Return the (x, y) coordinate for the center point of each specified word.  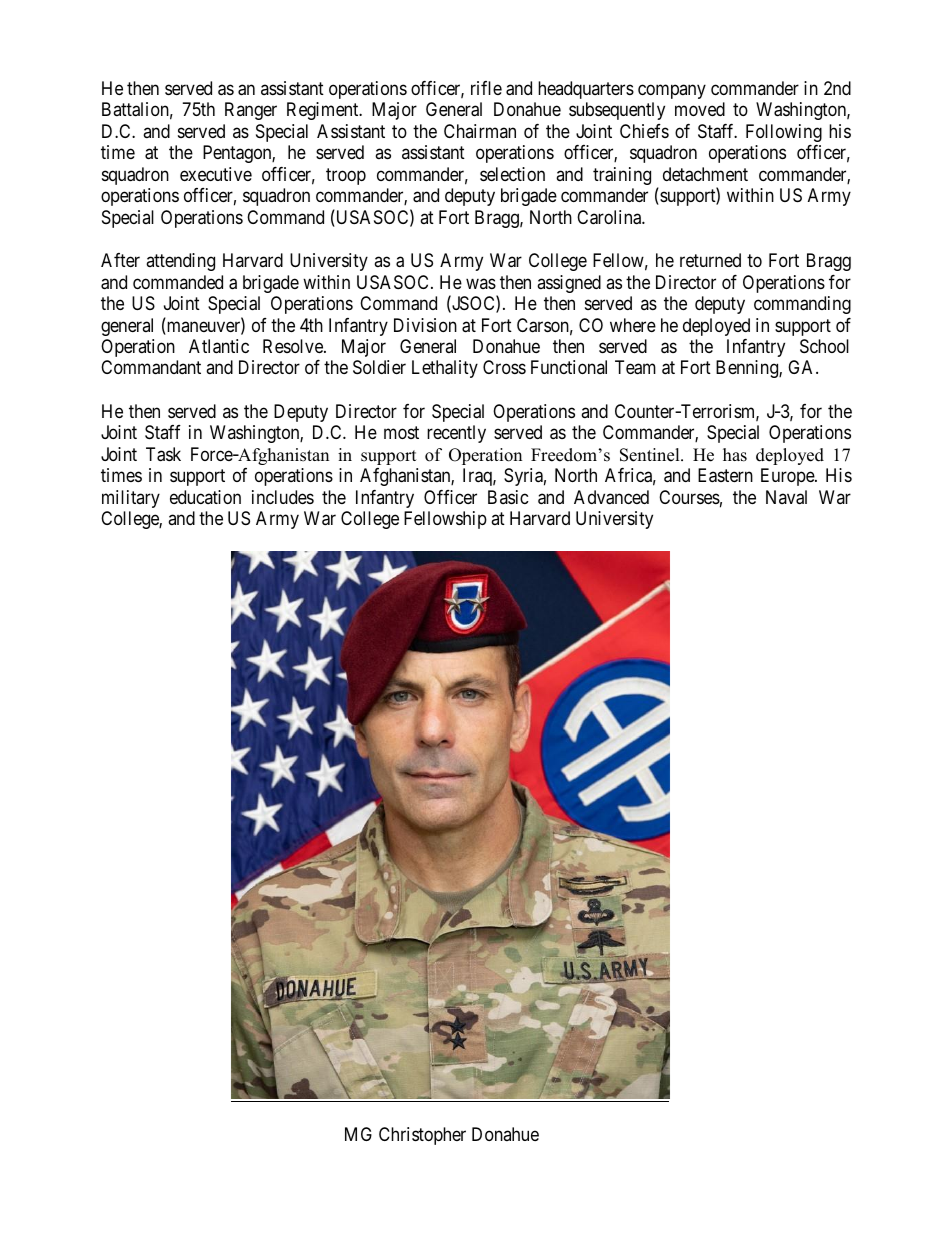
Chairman (480, 131)
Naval (786, 497)
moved (700, 109)
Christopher (422, 1136)
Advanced (611, 497)
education (205, 497)
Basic (508, 497)
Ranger (251, 111)
